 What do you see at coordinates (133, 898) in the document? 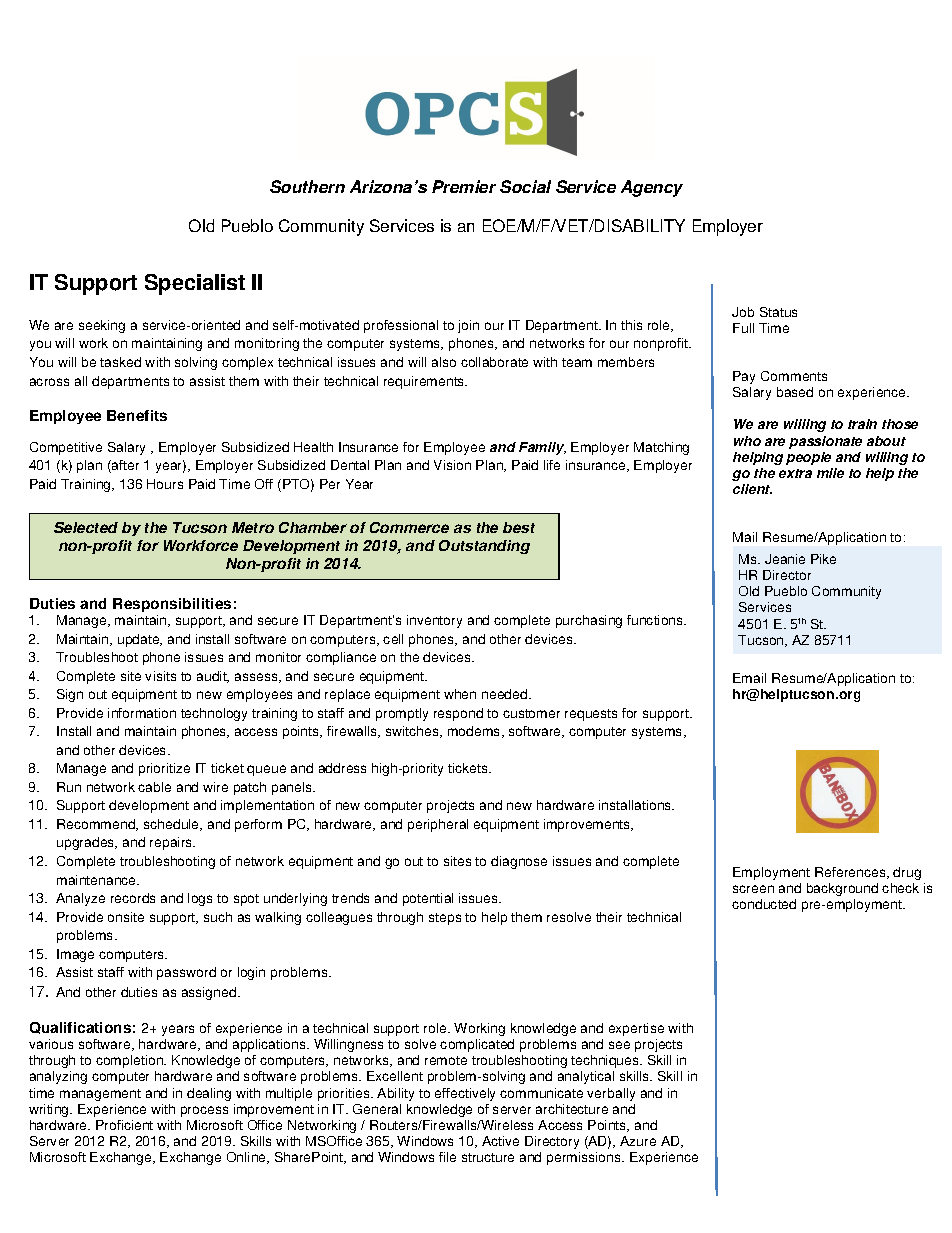
I see `records` at bounding box center [133, 898].
